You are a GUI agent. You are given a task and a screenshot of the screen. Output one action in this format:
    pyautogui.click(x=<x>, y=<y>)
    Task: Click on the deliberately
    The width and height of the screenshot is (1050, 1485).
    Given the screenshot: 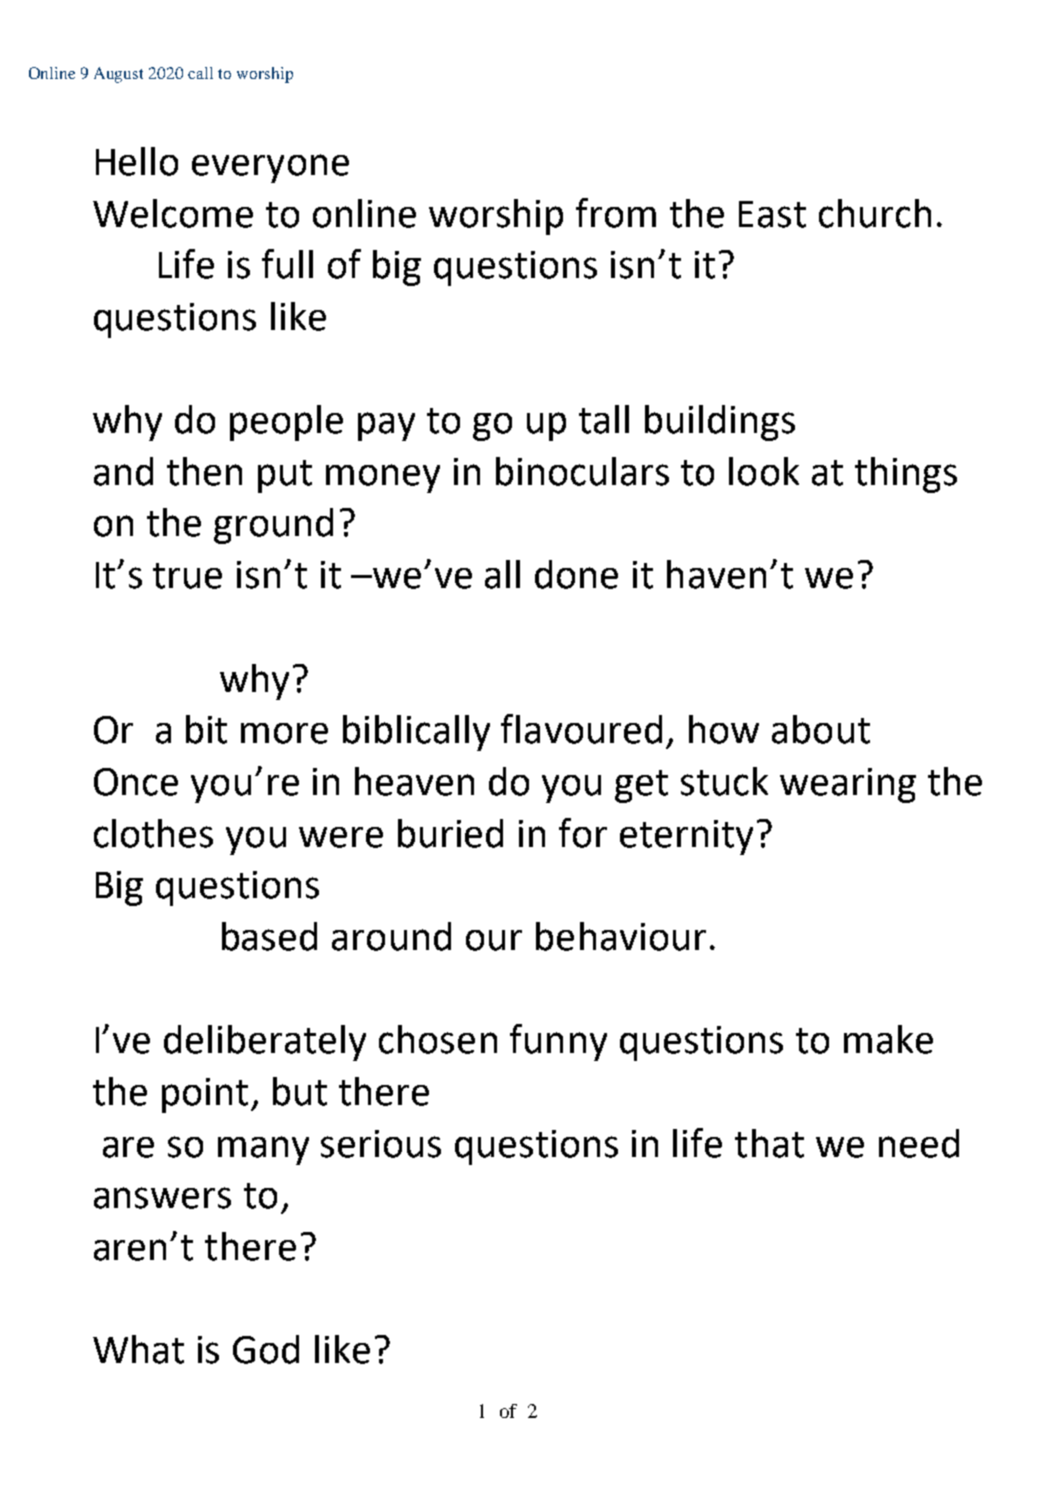 What is the action you would take?
    pyautogui.click(x=265, y=1043)
